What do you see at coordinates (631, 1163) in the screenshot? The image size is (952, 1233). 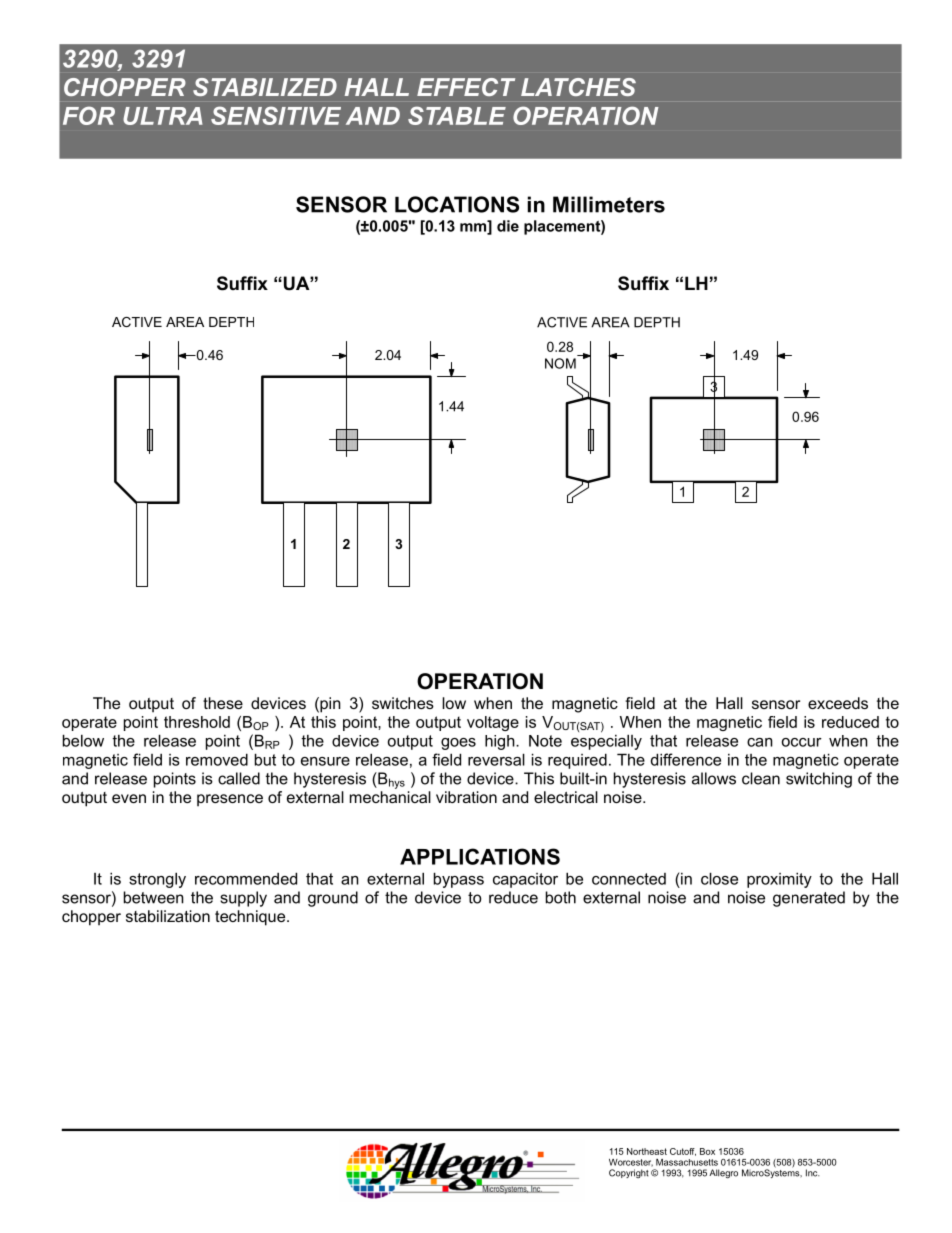 I see `Worcester` at bounding box center [631, 1163].
